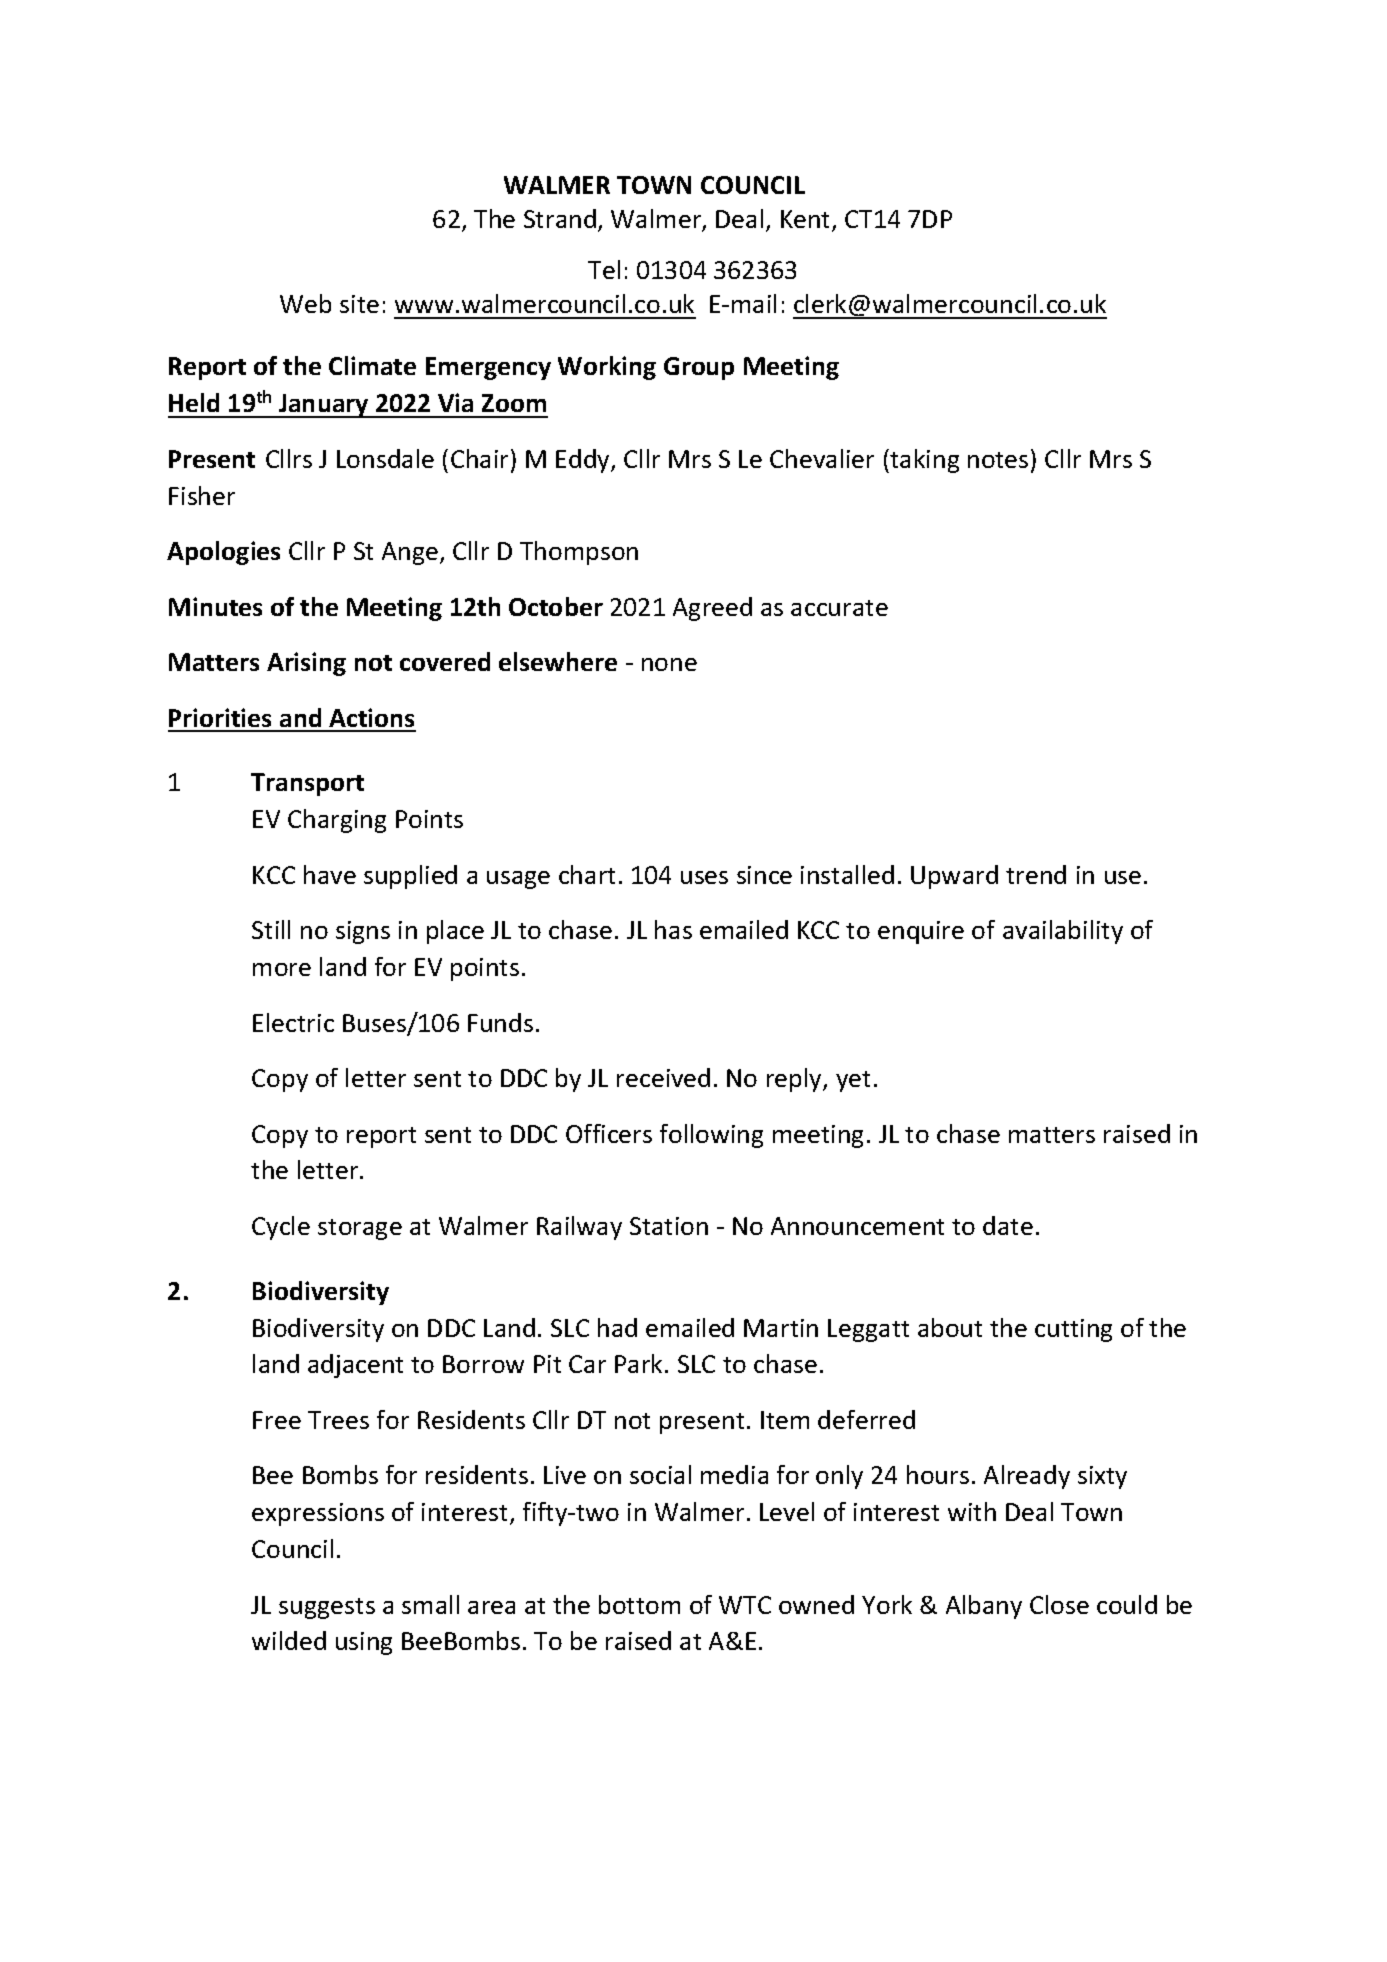 This page has height=1962, width=1387. Describe the element at coordinates (639, 1604) in the page. I see `bottom` at that location.
